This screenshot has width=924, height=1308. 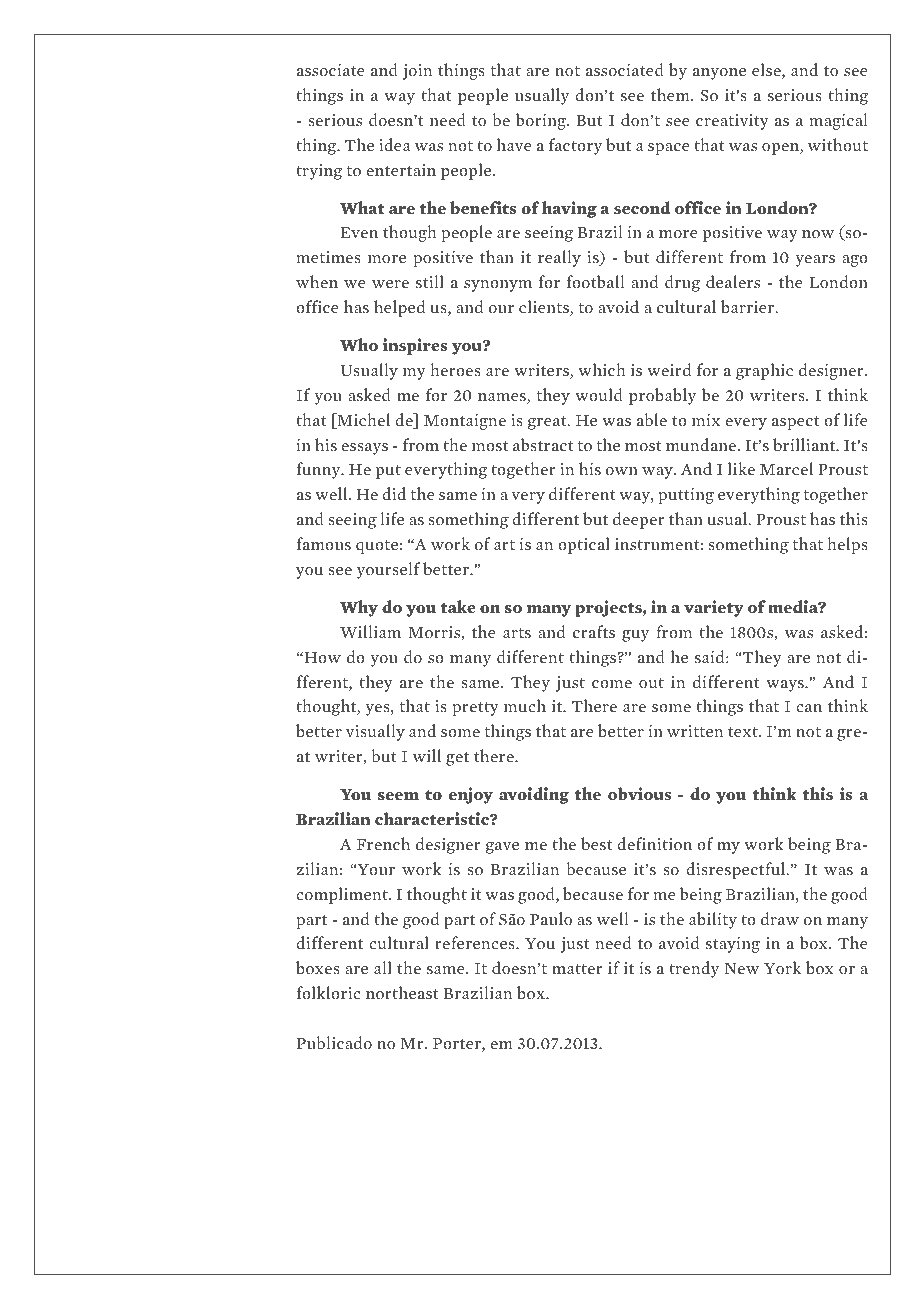 I want to click on famous, so click(x=324, y=544).
